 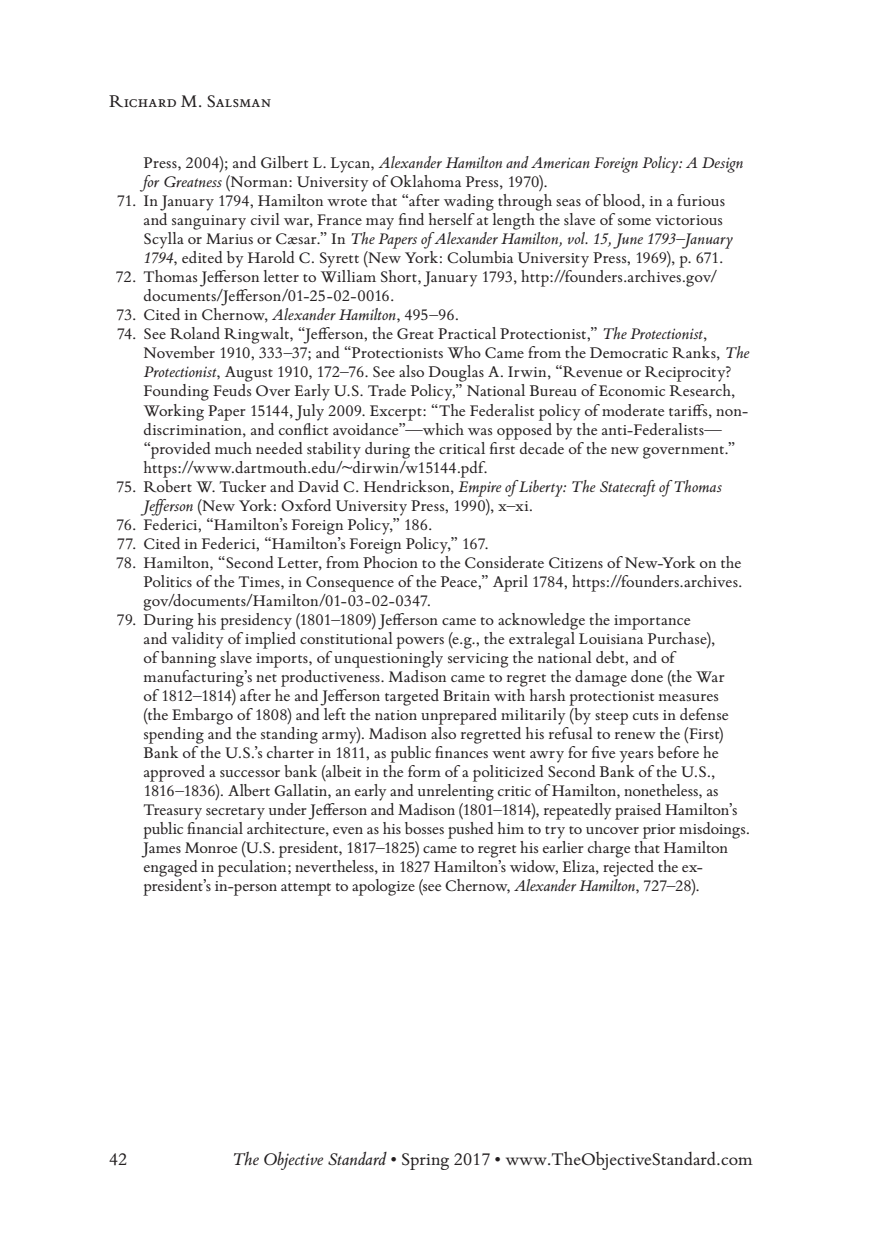 What do you see at coordinates (456, 373) in the screenshot?
I see `Douglas` at bounding box center [456, 373].
